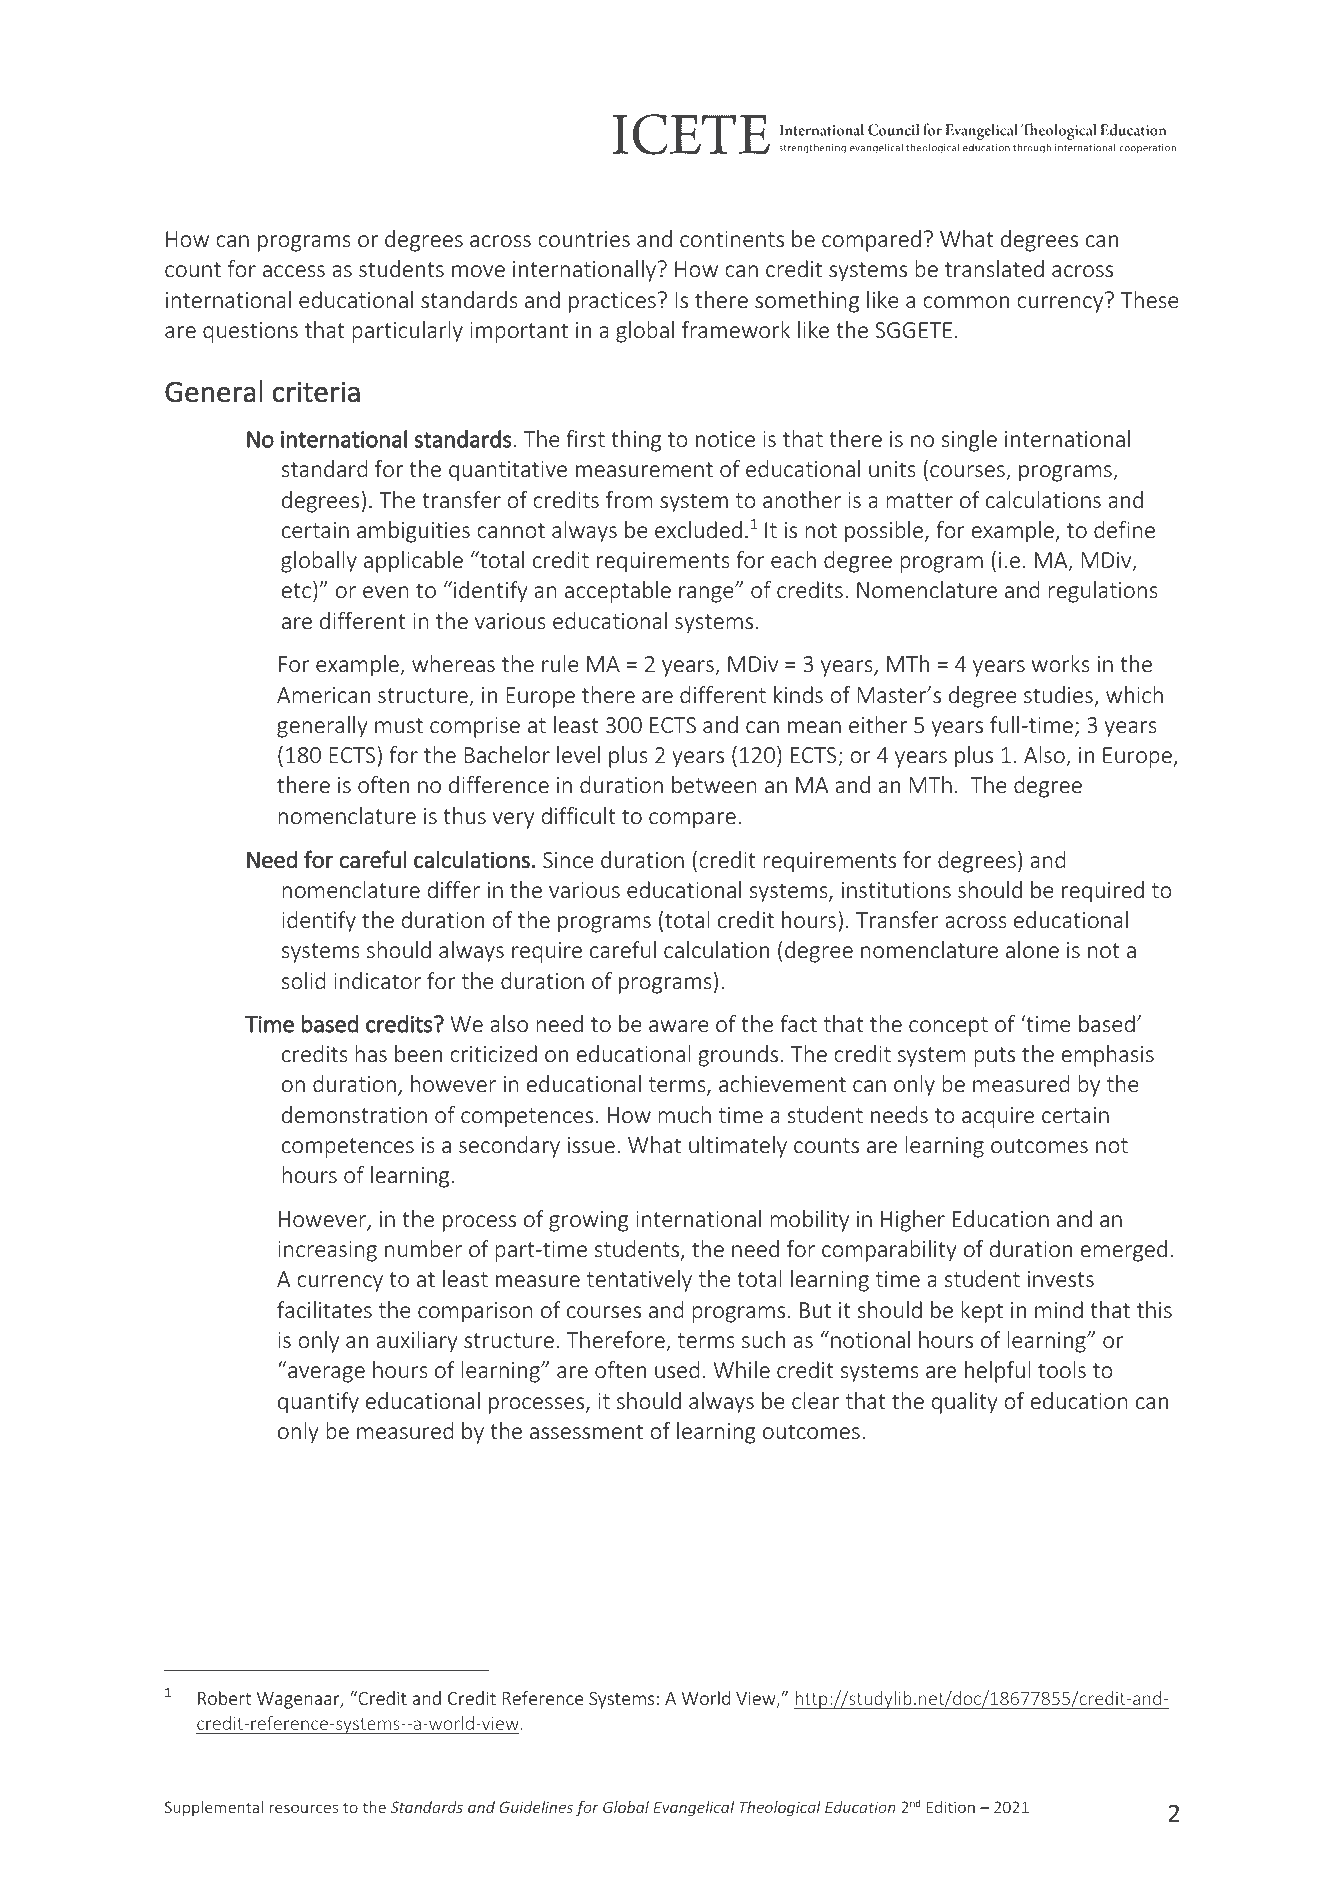 This screenshot has width=1341, height=1896. Describe the element at coordinates (736, 329) in the screenshot. I see `framework` at that location.
